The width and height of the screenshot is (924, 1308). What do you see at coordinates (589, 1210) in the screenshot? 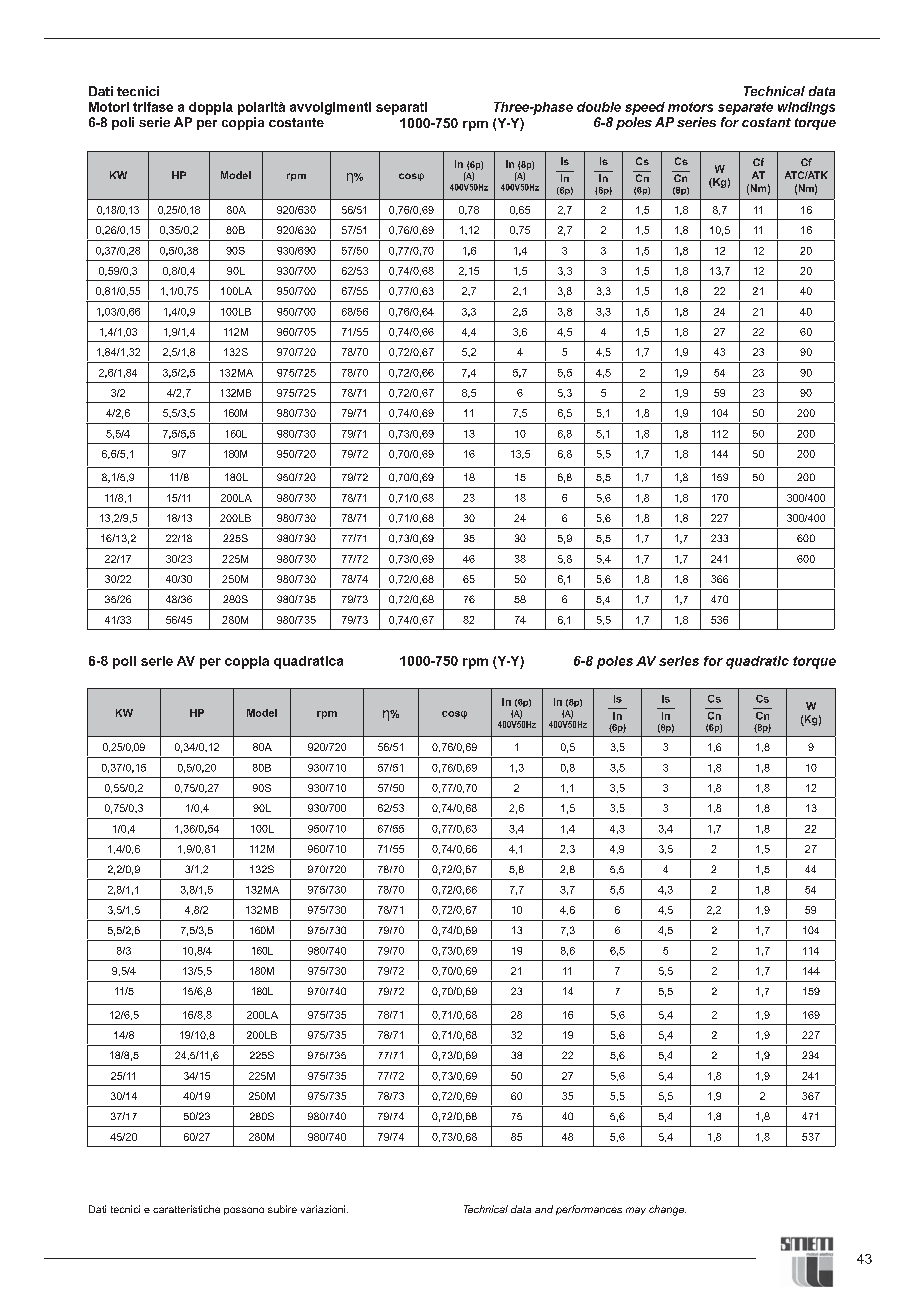
I see `performances` at bounding box center [589, 1210].
